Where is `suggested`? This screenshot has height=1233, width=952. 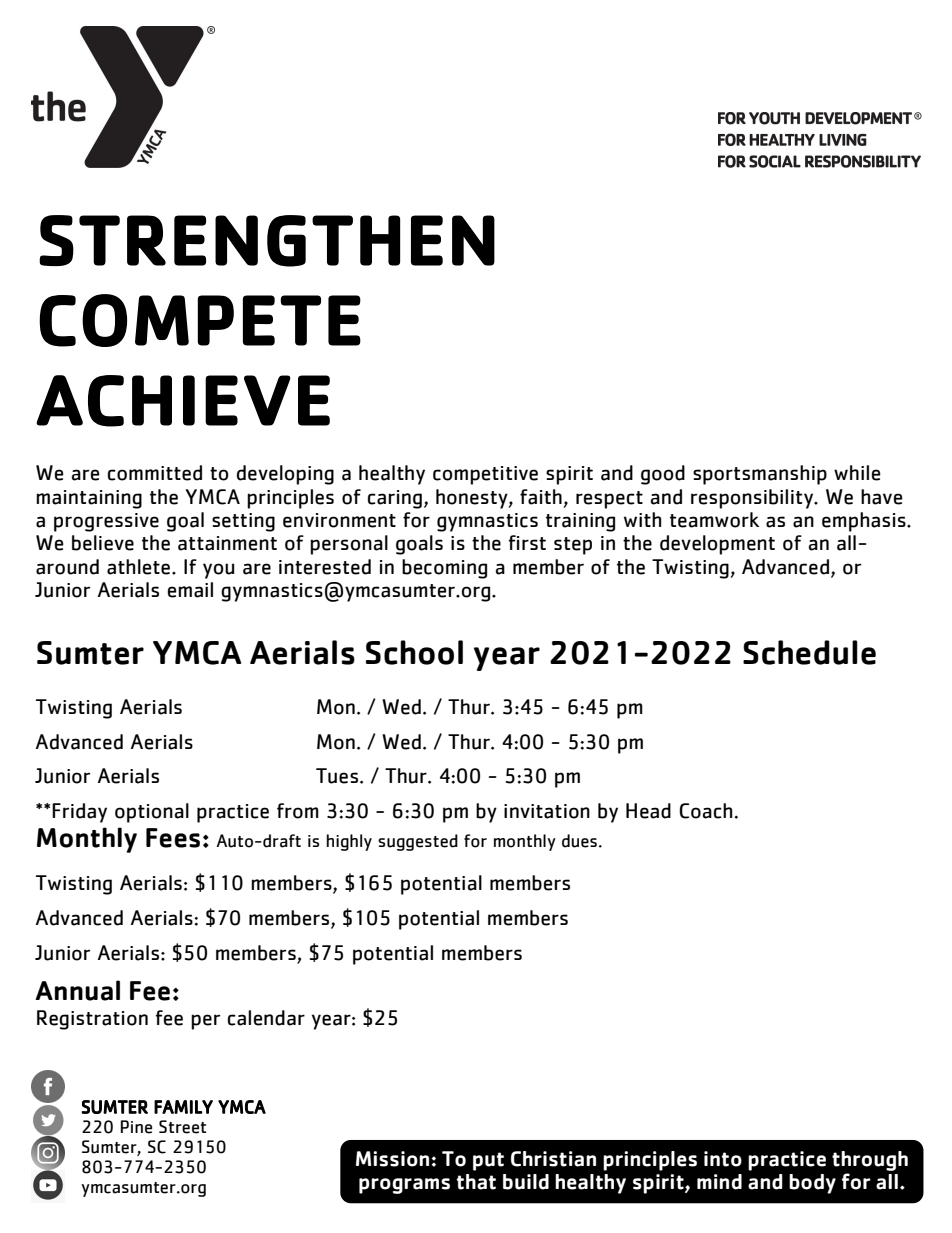
suggested is located at coordinates (418, 842).
